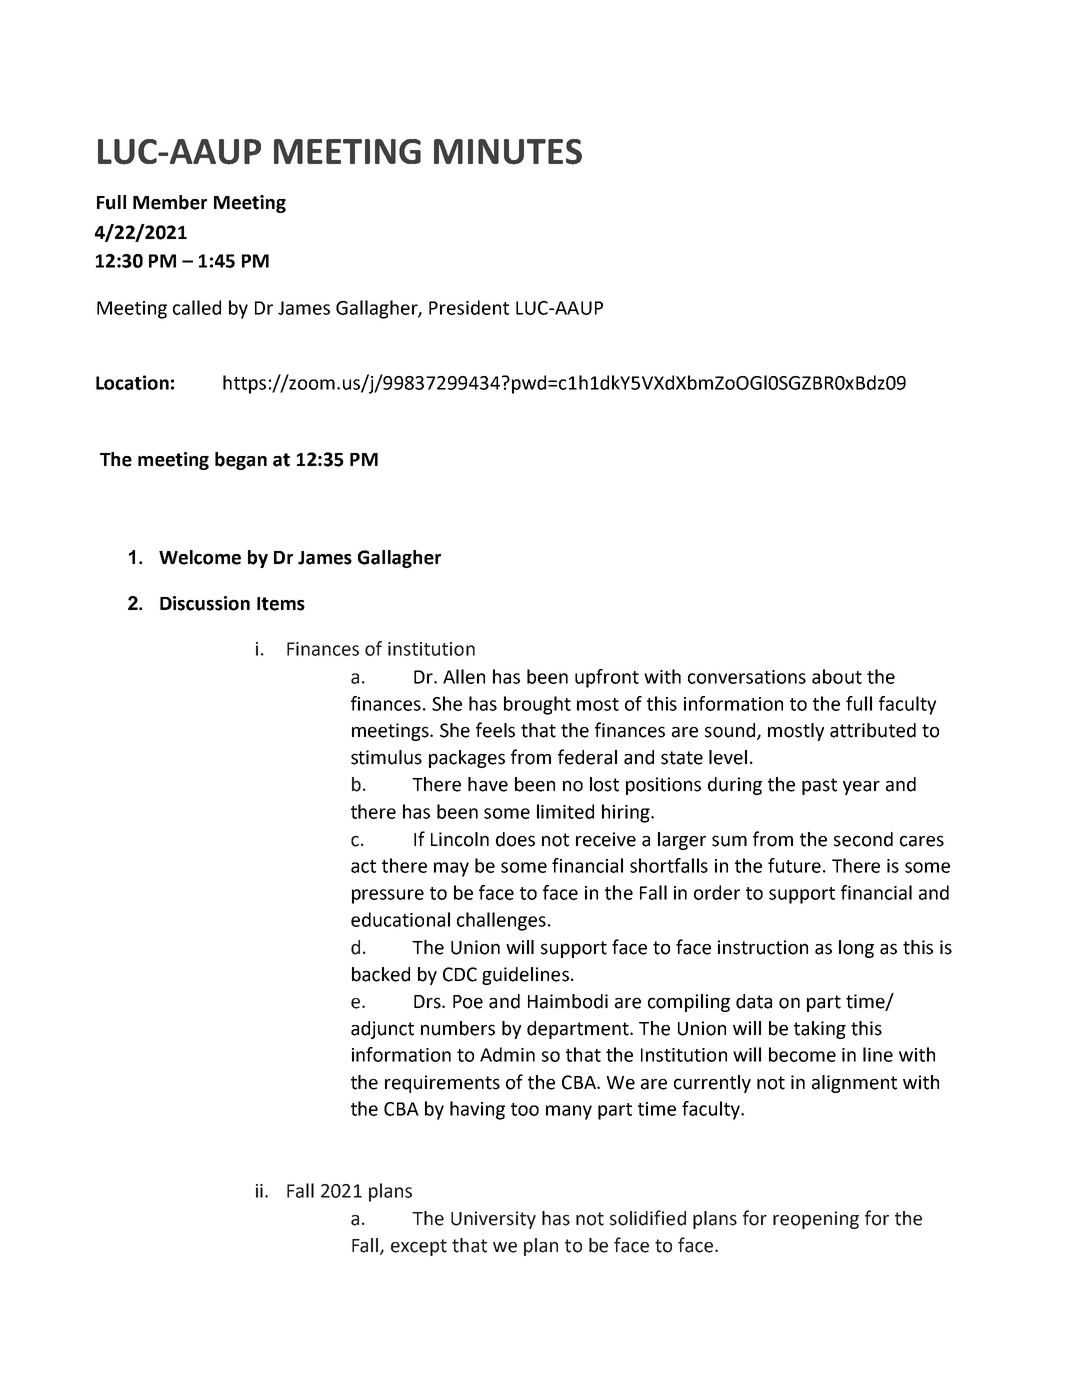  I want to click on began, so click(241, 461).
